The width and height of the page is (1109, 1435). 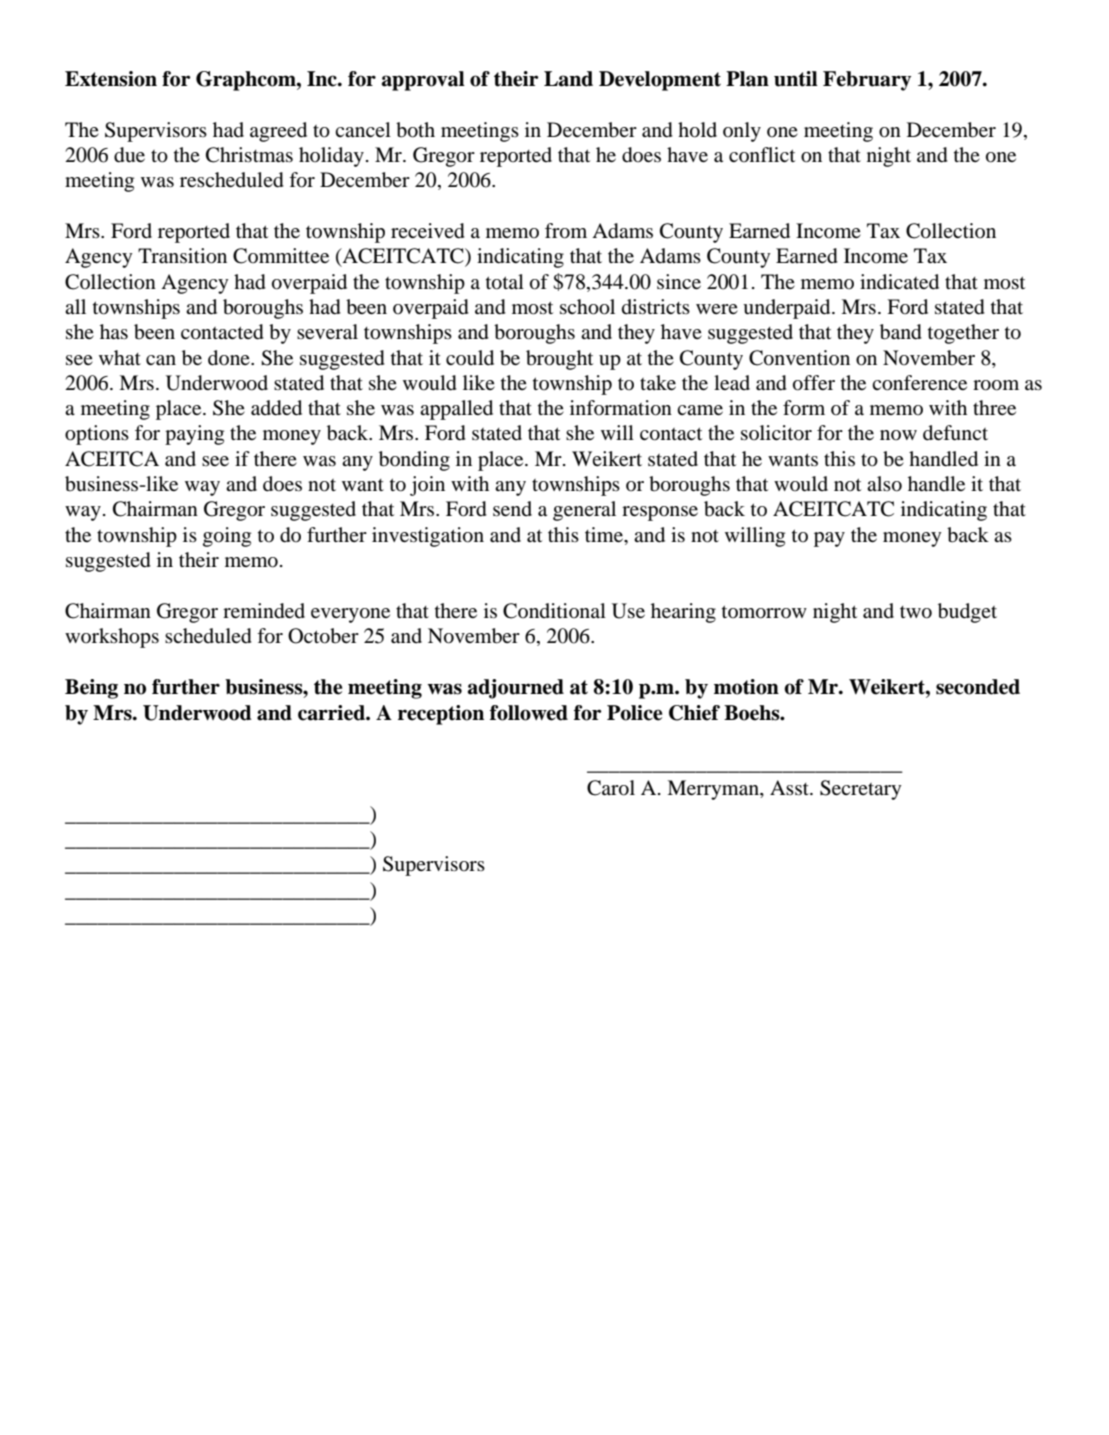 I want to click on February, so click(x=867, y=81).
